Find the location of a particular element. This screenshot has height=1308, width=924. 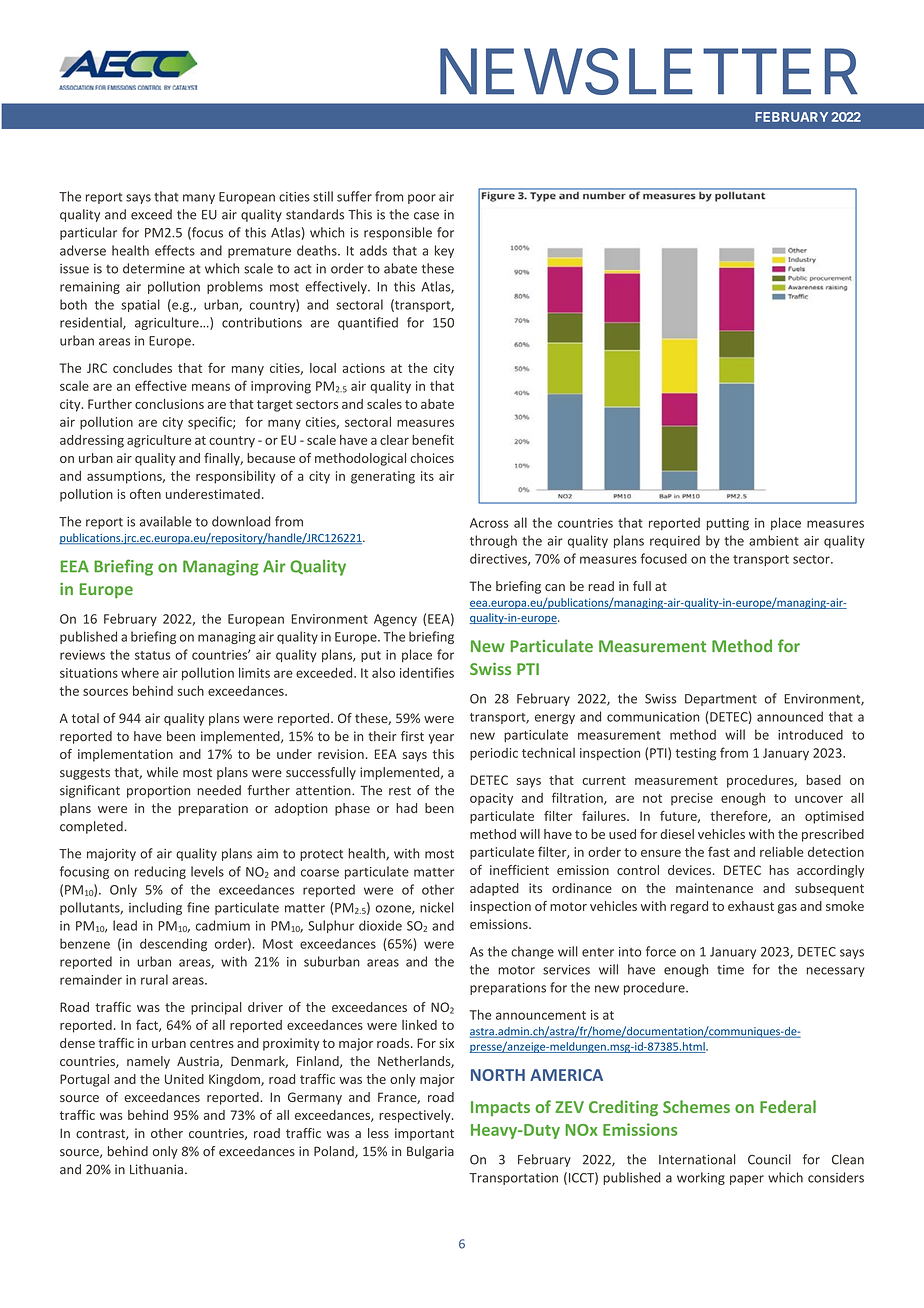

reducing is located at coordinates (160, 872).
